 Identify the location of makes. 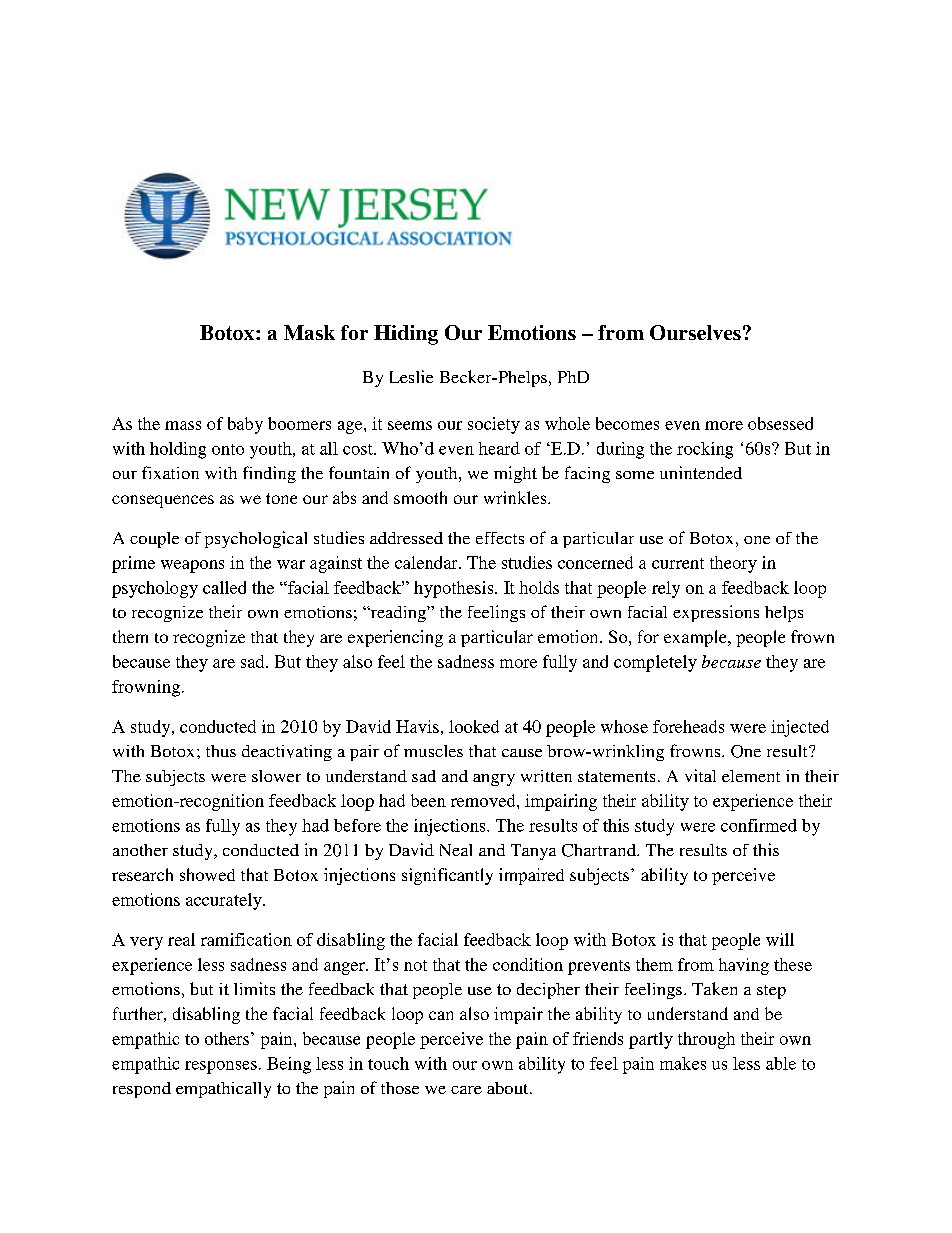
(683, 1063).
